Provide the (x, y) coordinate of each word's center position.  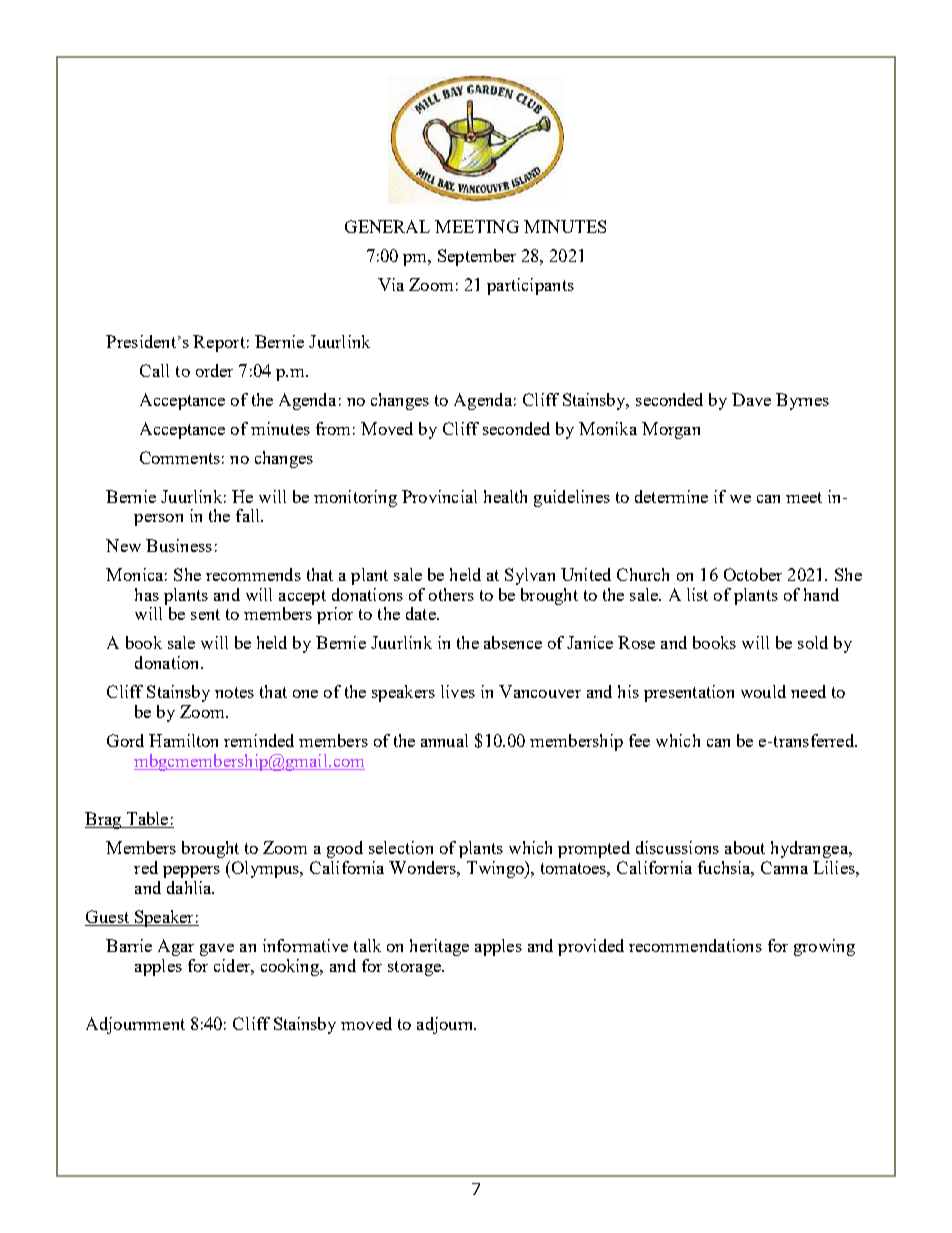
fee (639, 740)
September (477, 257)
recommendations (695, 945)
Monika (608, 428)
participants (530, 286)
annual (444, 740)
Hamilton (183, 740)
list (697, 594)
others (451, 594)
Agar (176, 947)
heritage (439, 947)
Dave (751, 399)
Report (219, 343)
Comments (180, 457)
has (147, 594)
